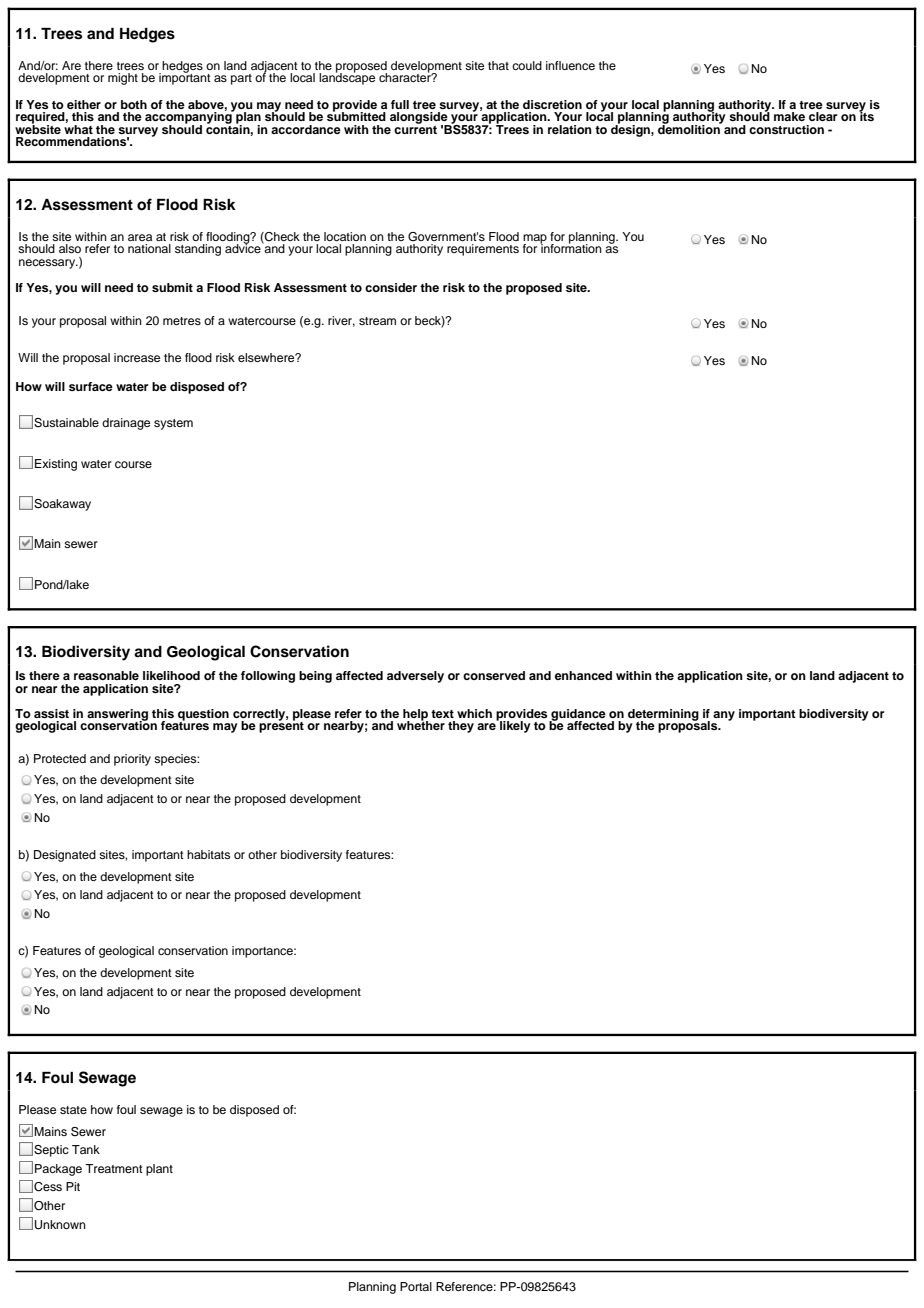  Describe the element at coordinates (583, 675) in the document. I see `enhanced` at that location.
